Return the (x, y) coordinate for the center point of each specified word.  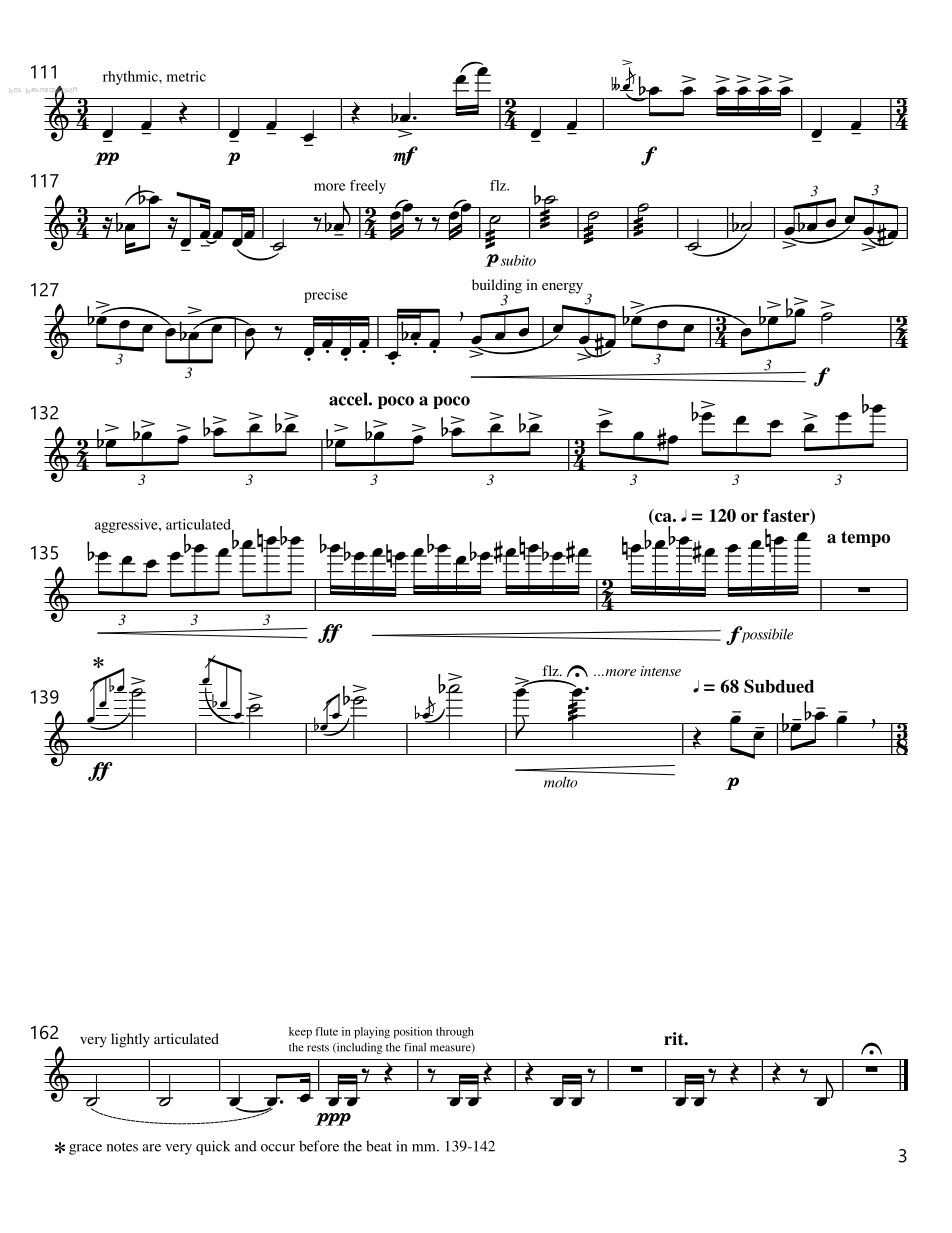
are (151, 1148)
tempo (865, 539)
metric (186, 76)
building (497, 287)
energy (562, 288)
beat (379, 1146)
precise (326, 296)
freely (368, 187)
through (455, 1032)
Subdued (779, 686)
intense (660, 671)
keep (300, 1033)
